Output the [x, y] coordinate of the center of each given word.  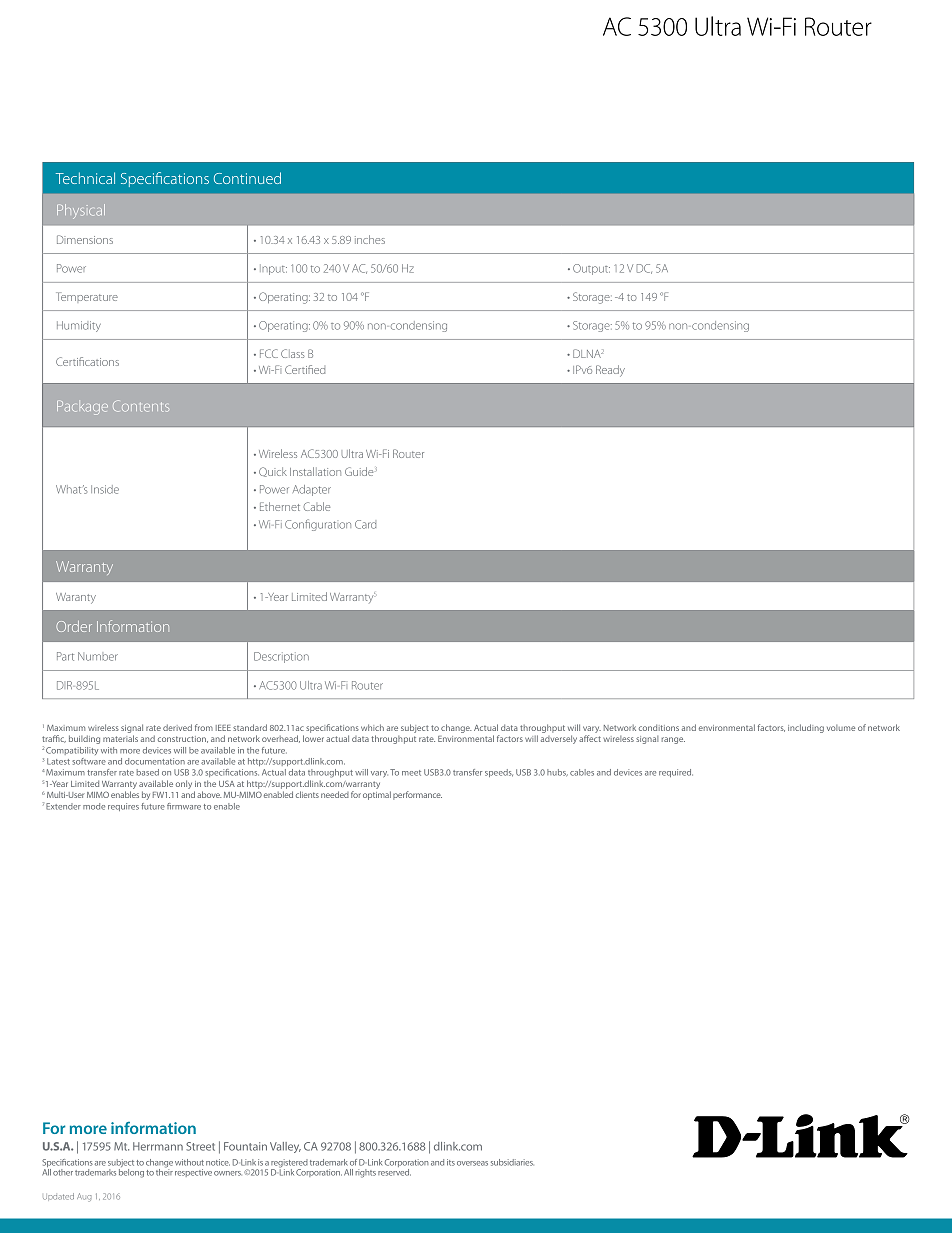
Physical [81, 211]
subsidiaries [512, 1162]
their [164, 1171]
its [451, 1162]
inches [370, 239]
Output [591, 269]
